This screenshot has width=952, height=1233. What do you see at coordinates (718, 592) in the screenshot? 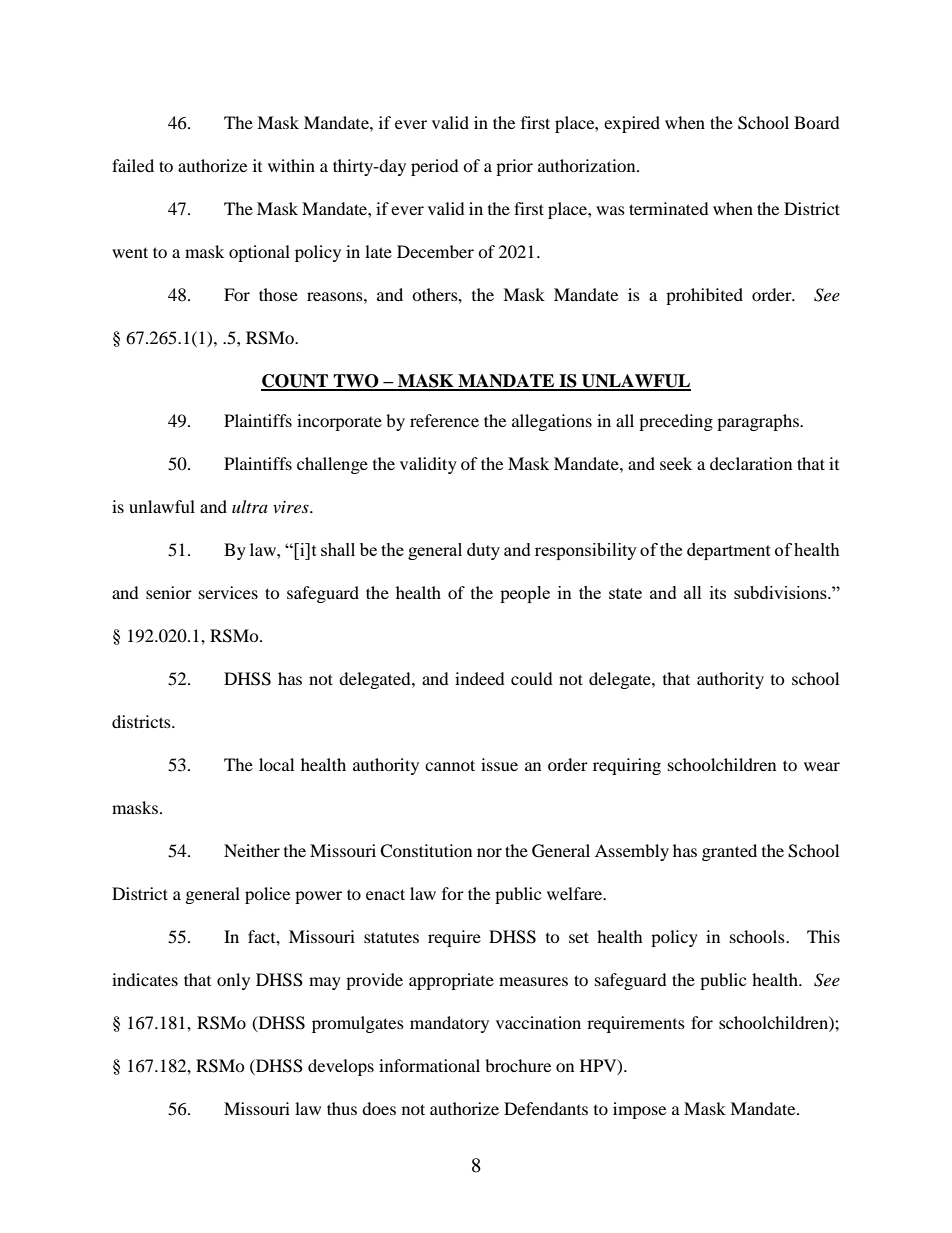
I see `its` at bounding box center [718, 592].
